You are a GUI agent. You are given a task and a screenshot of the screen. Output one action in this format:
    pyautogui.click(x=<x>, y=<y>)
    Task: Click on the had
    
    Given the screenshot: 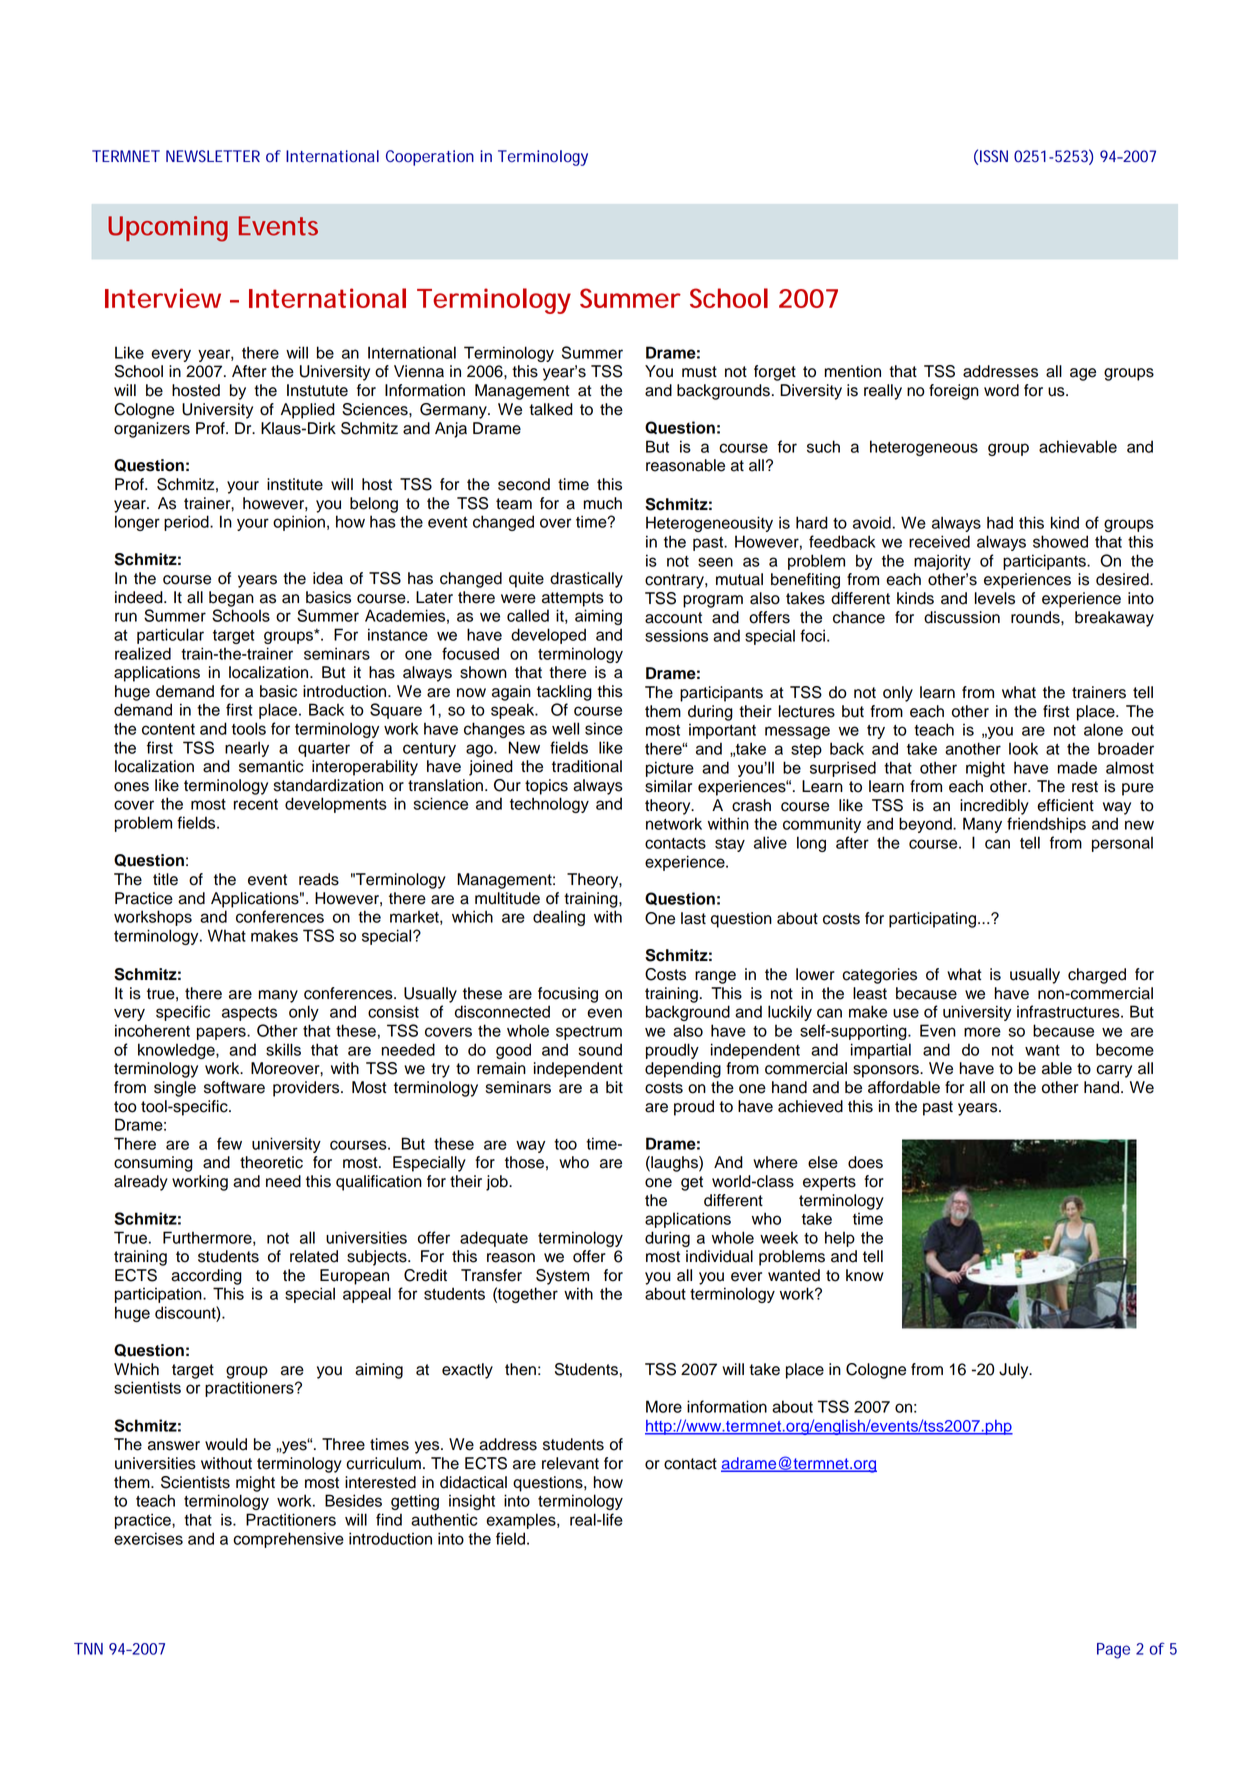 What is the action you would take?
    pyautogui.click(x=1000, y=522)
